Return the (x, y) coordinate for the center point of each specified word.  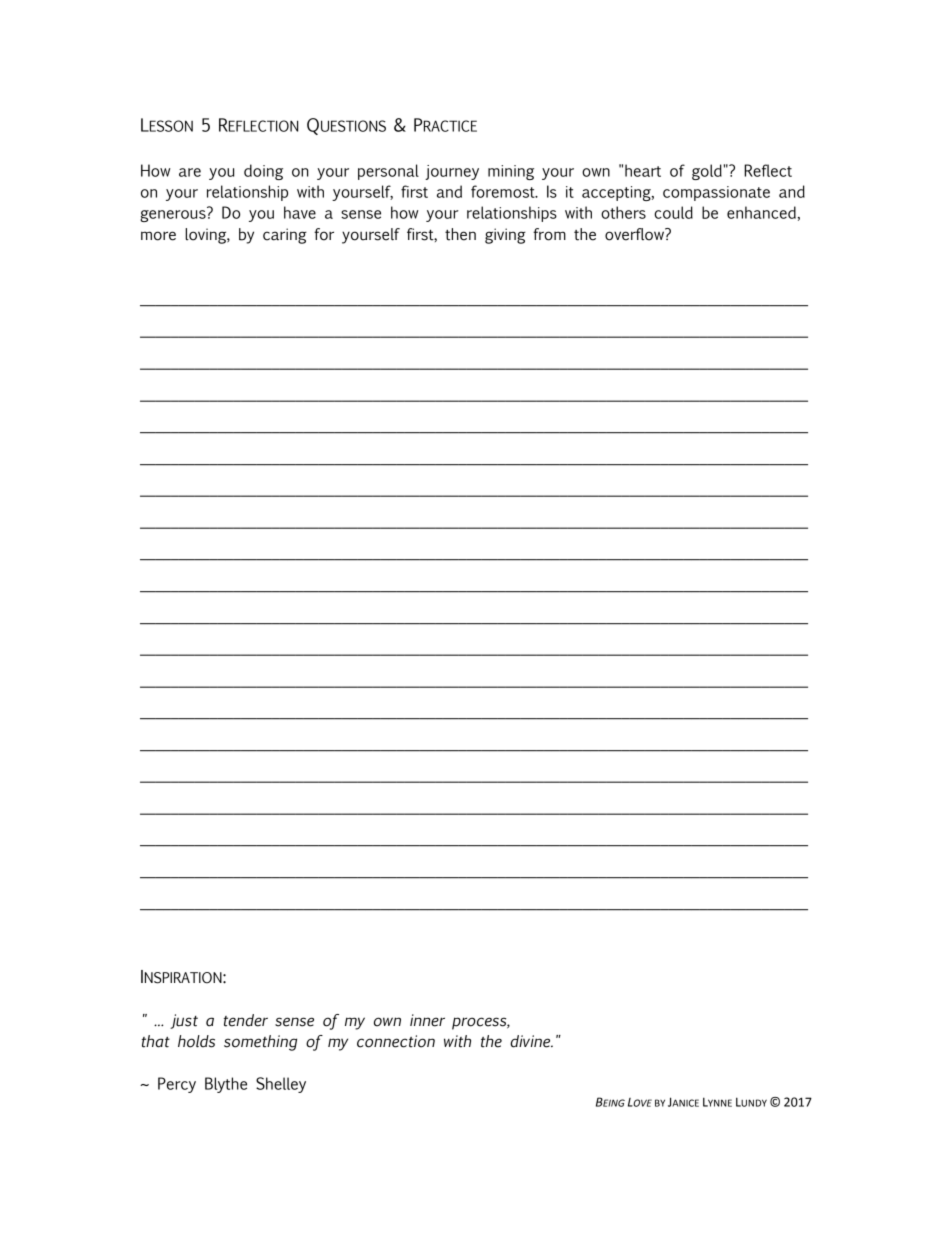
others (623, 212)
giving (505, 236)
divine (531, 1041)
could (673, 212)
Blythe (226, 1085)
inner (427, 1020)
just (184, 1021)
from (549, 234)
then (460, 234)
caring (285, 236)
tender (246, 1020)
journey (452, 172)
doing (263, 172)
